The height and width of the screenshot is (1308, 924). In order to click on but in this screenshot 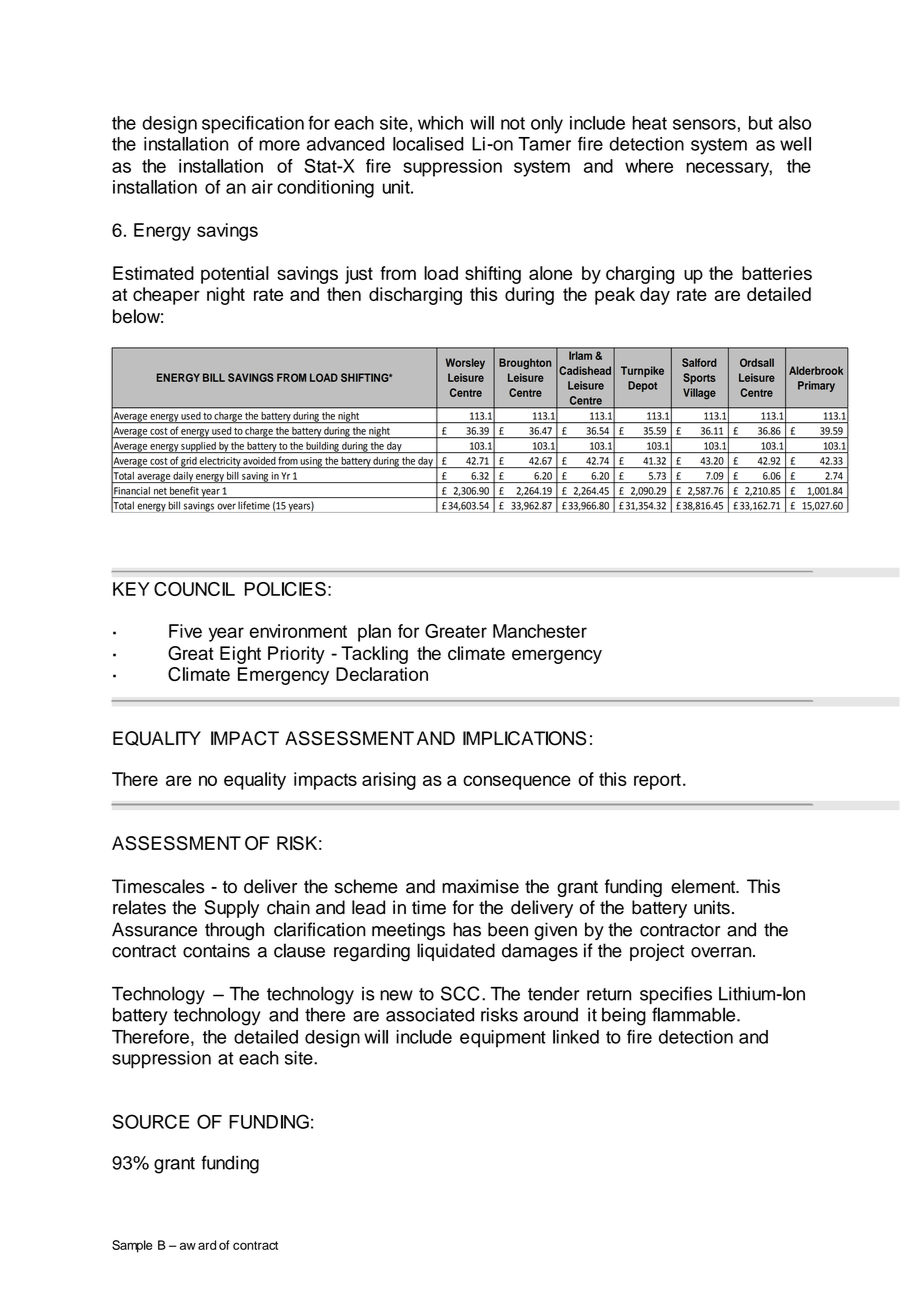, I will do `click(761, 123)`.
